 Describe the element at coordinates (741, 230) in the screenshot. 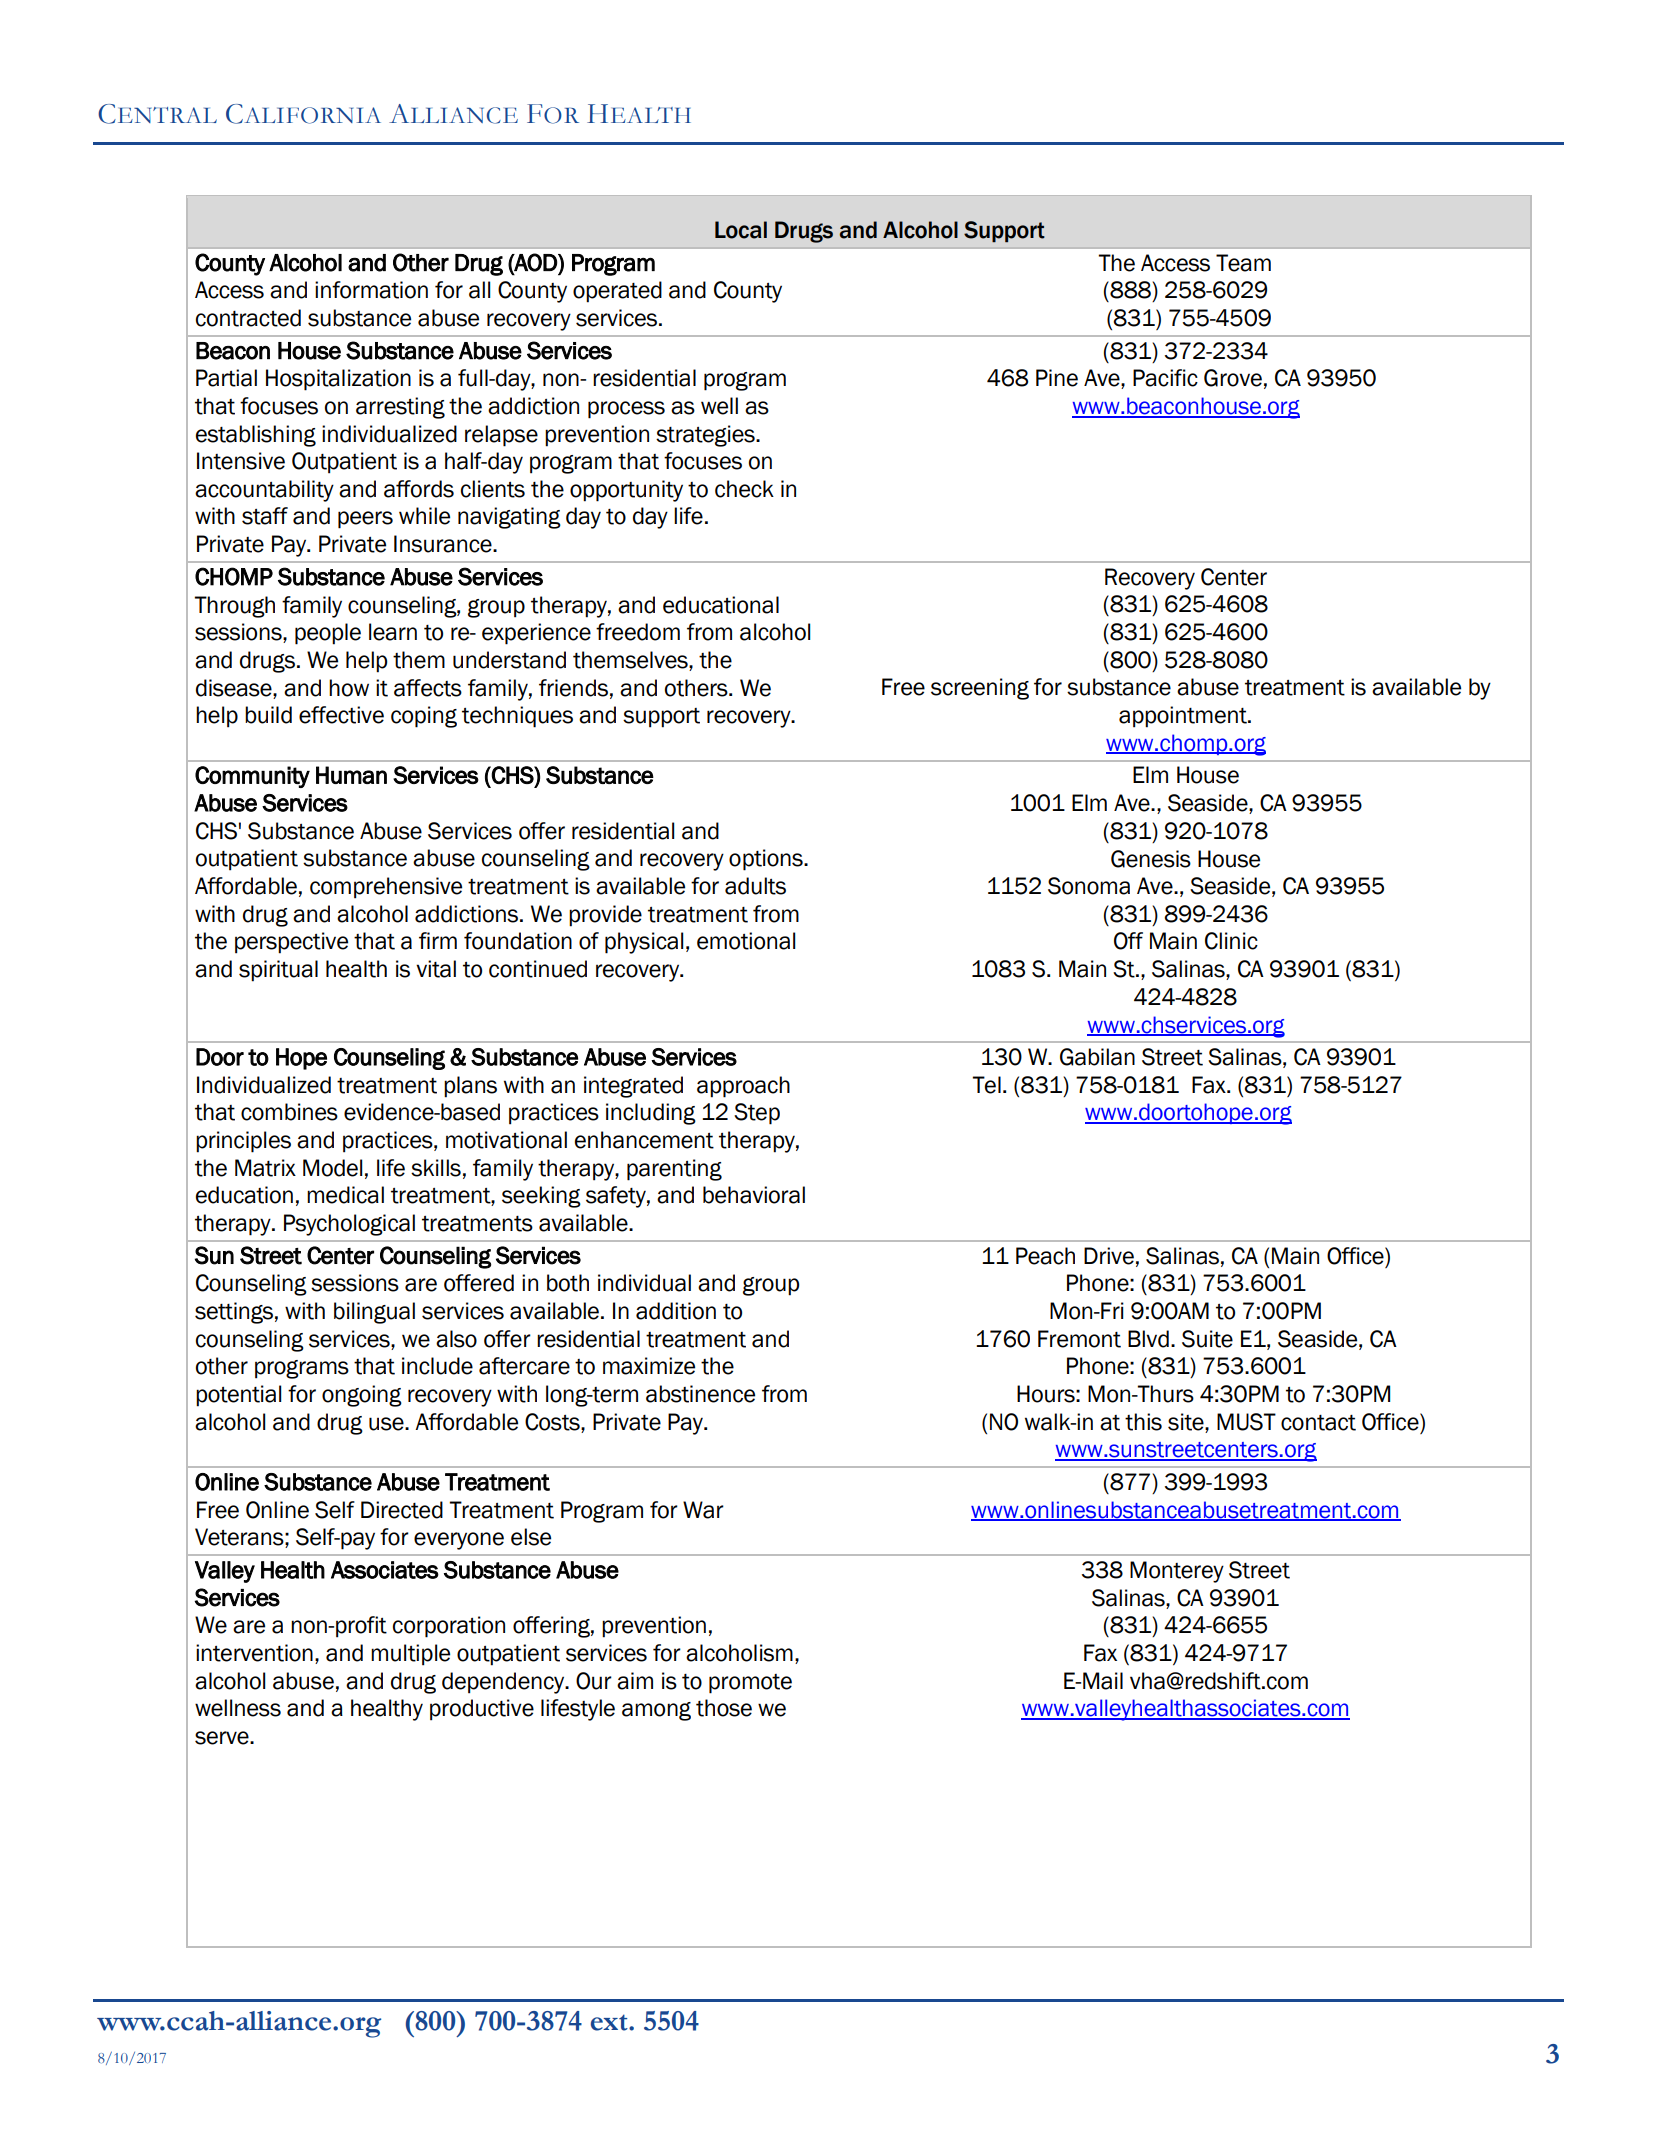

I see `Local` at that location.
